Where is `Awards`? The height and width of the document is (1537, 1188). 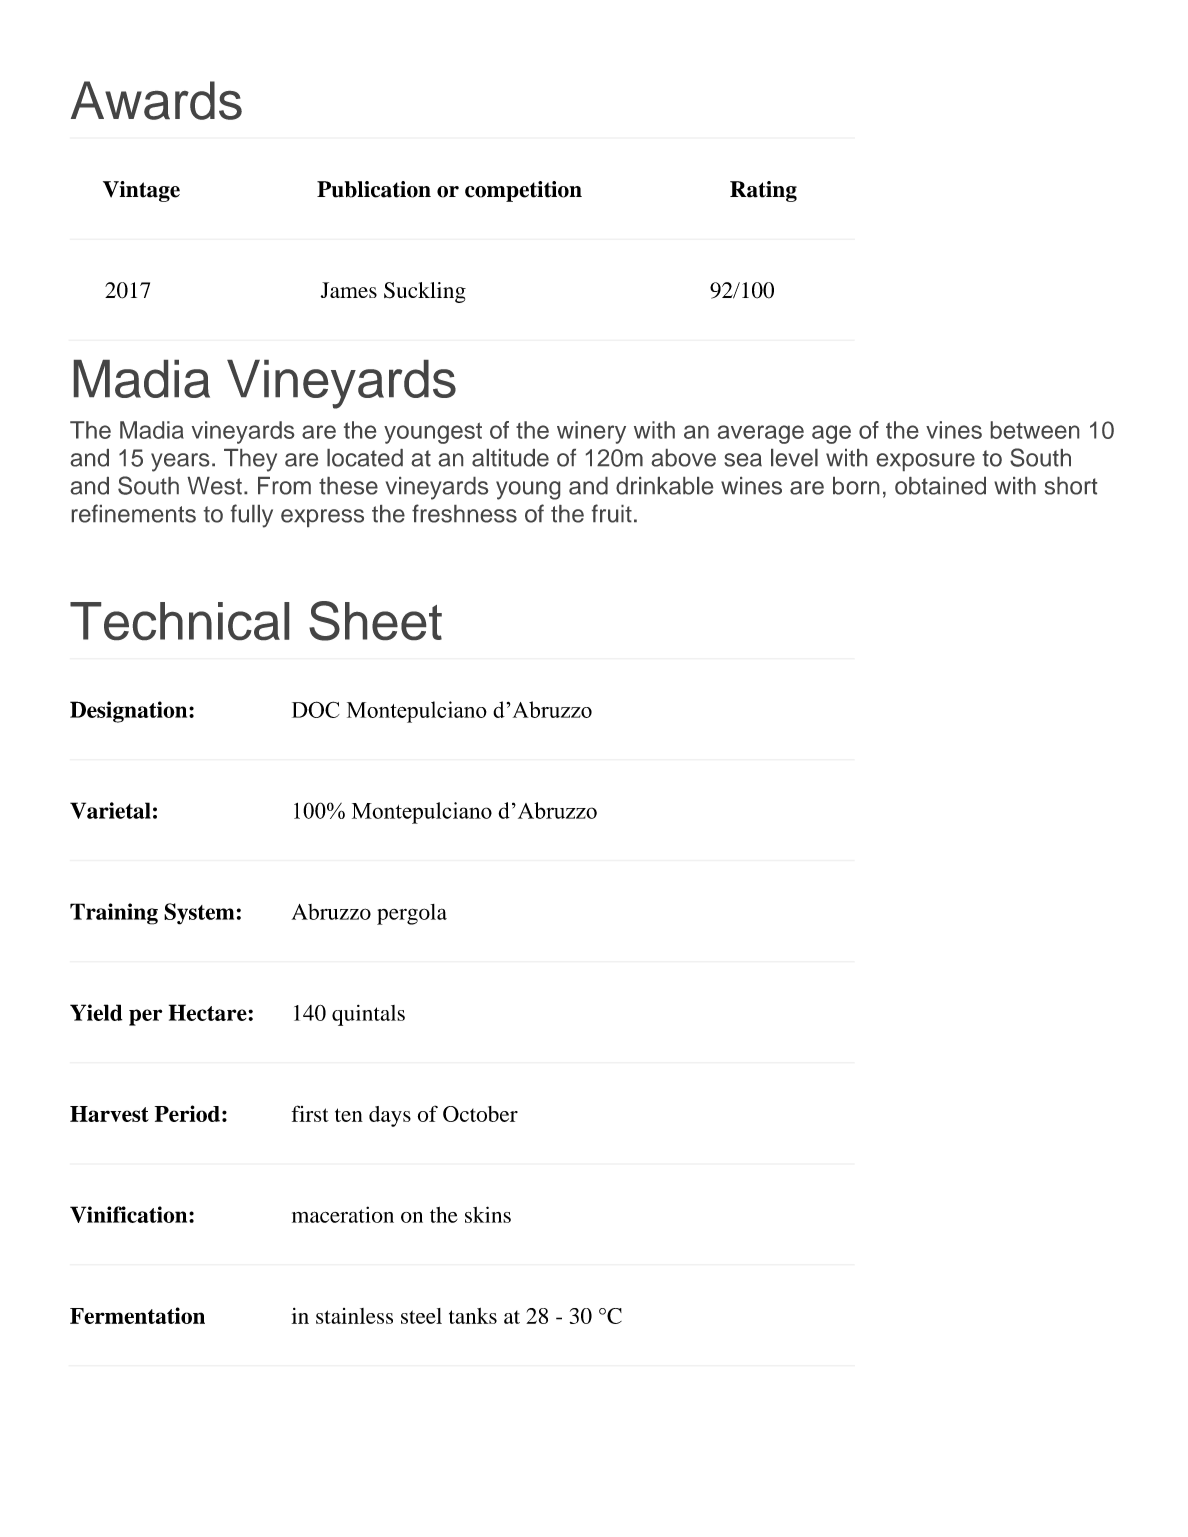 Awards is located at coordinates (156, 100).
